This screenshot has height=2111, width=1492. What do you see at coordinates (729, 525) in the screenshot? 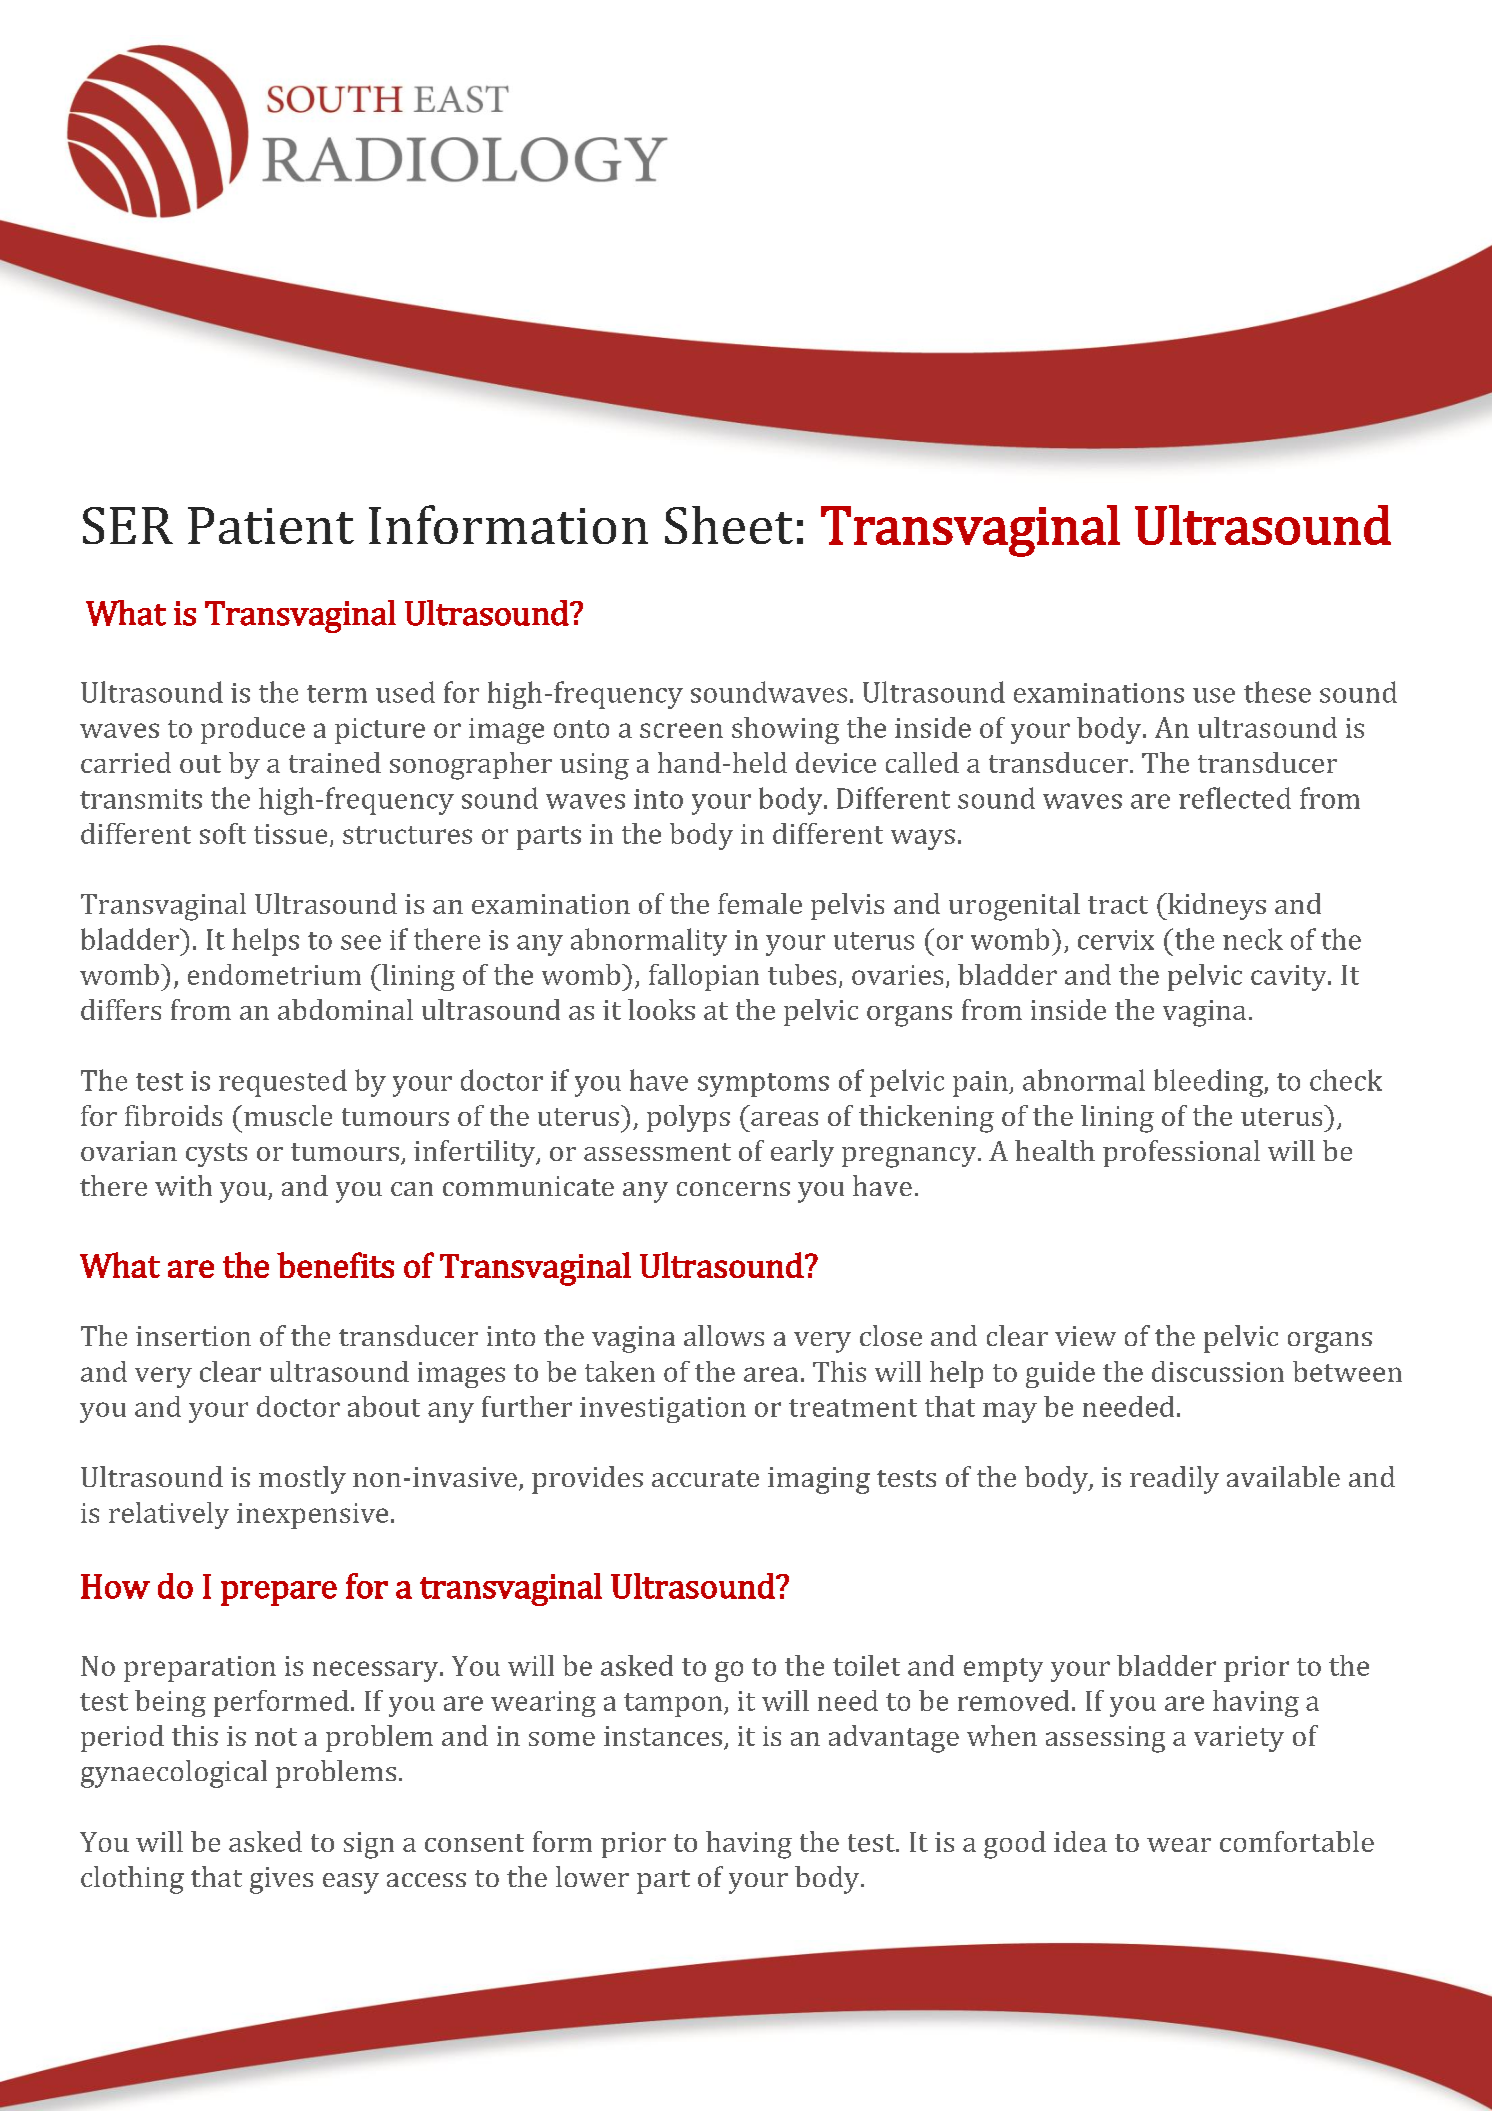
I see `Sheet` at bounding box center [729, 525].
